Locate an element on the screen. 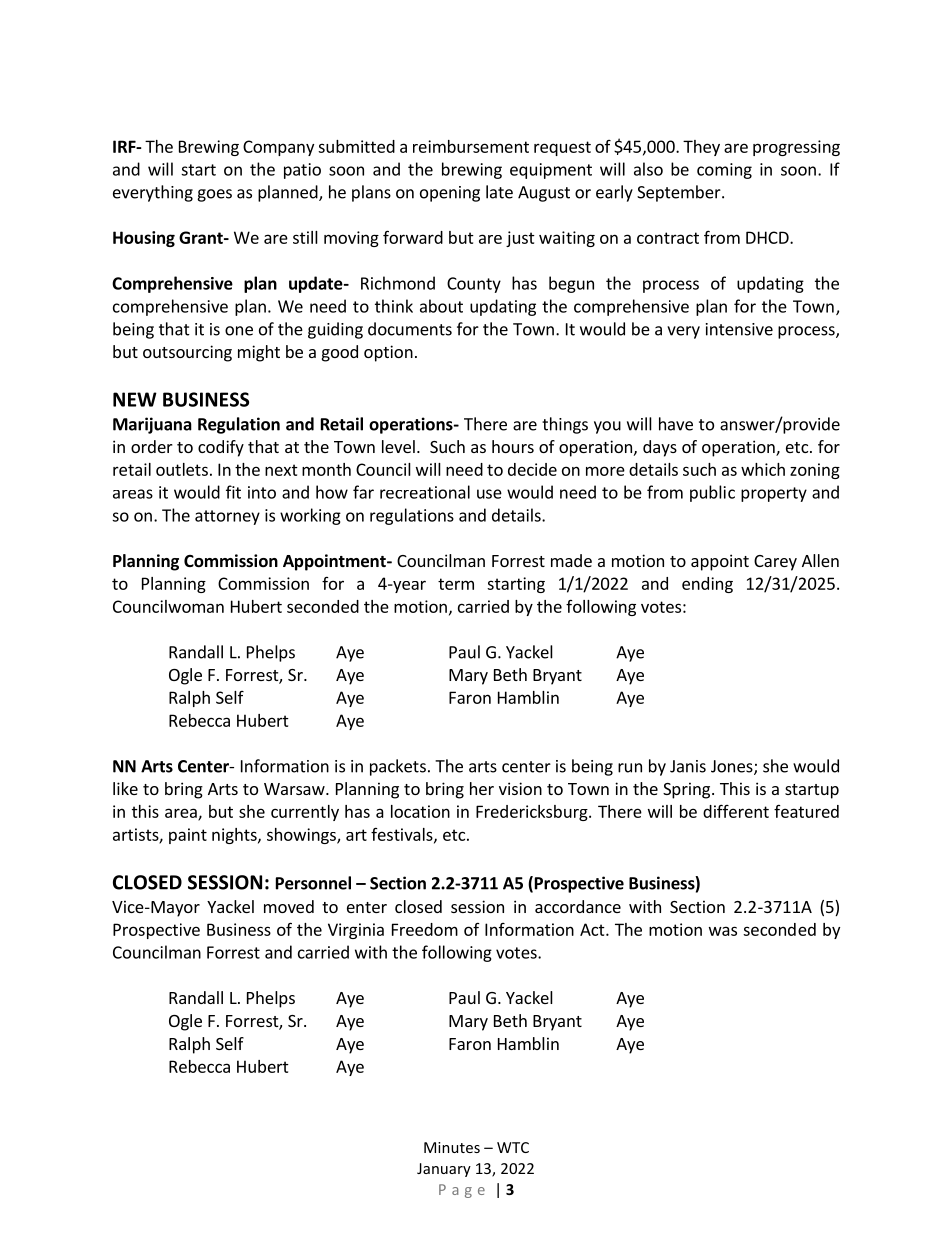 Image resolution: width=952 pixels, height=1233 pixels. attorney is located at coordinates (227, 517).
